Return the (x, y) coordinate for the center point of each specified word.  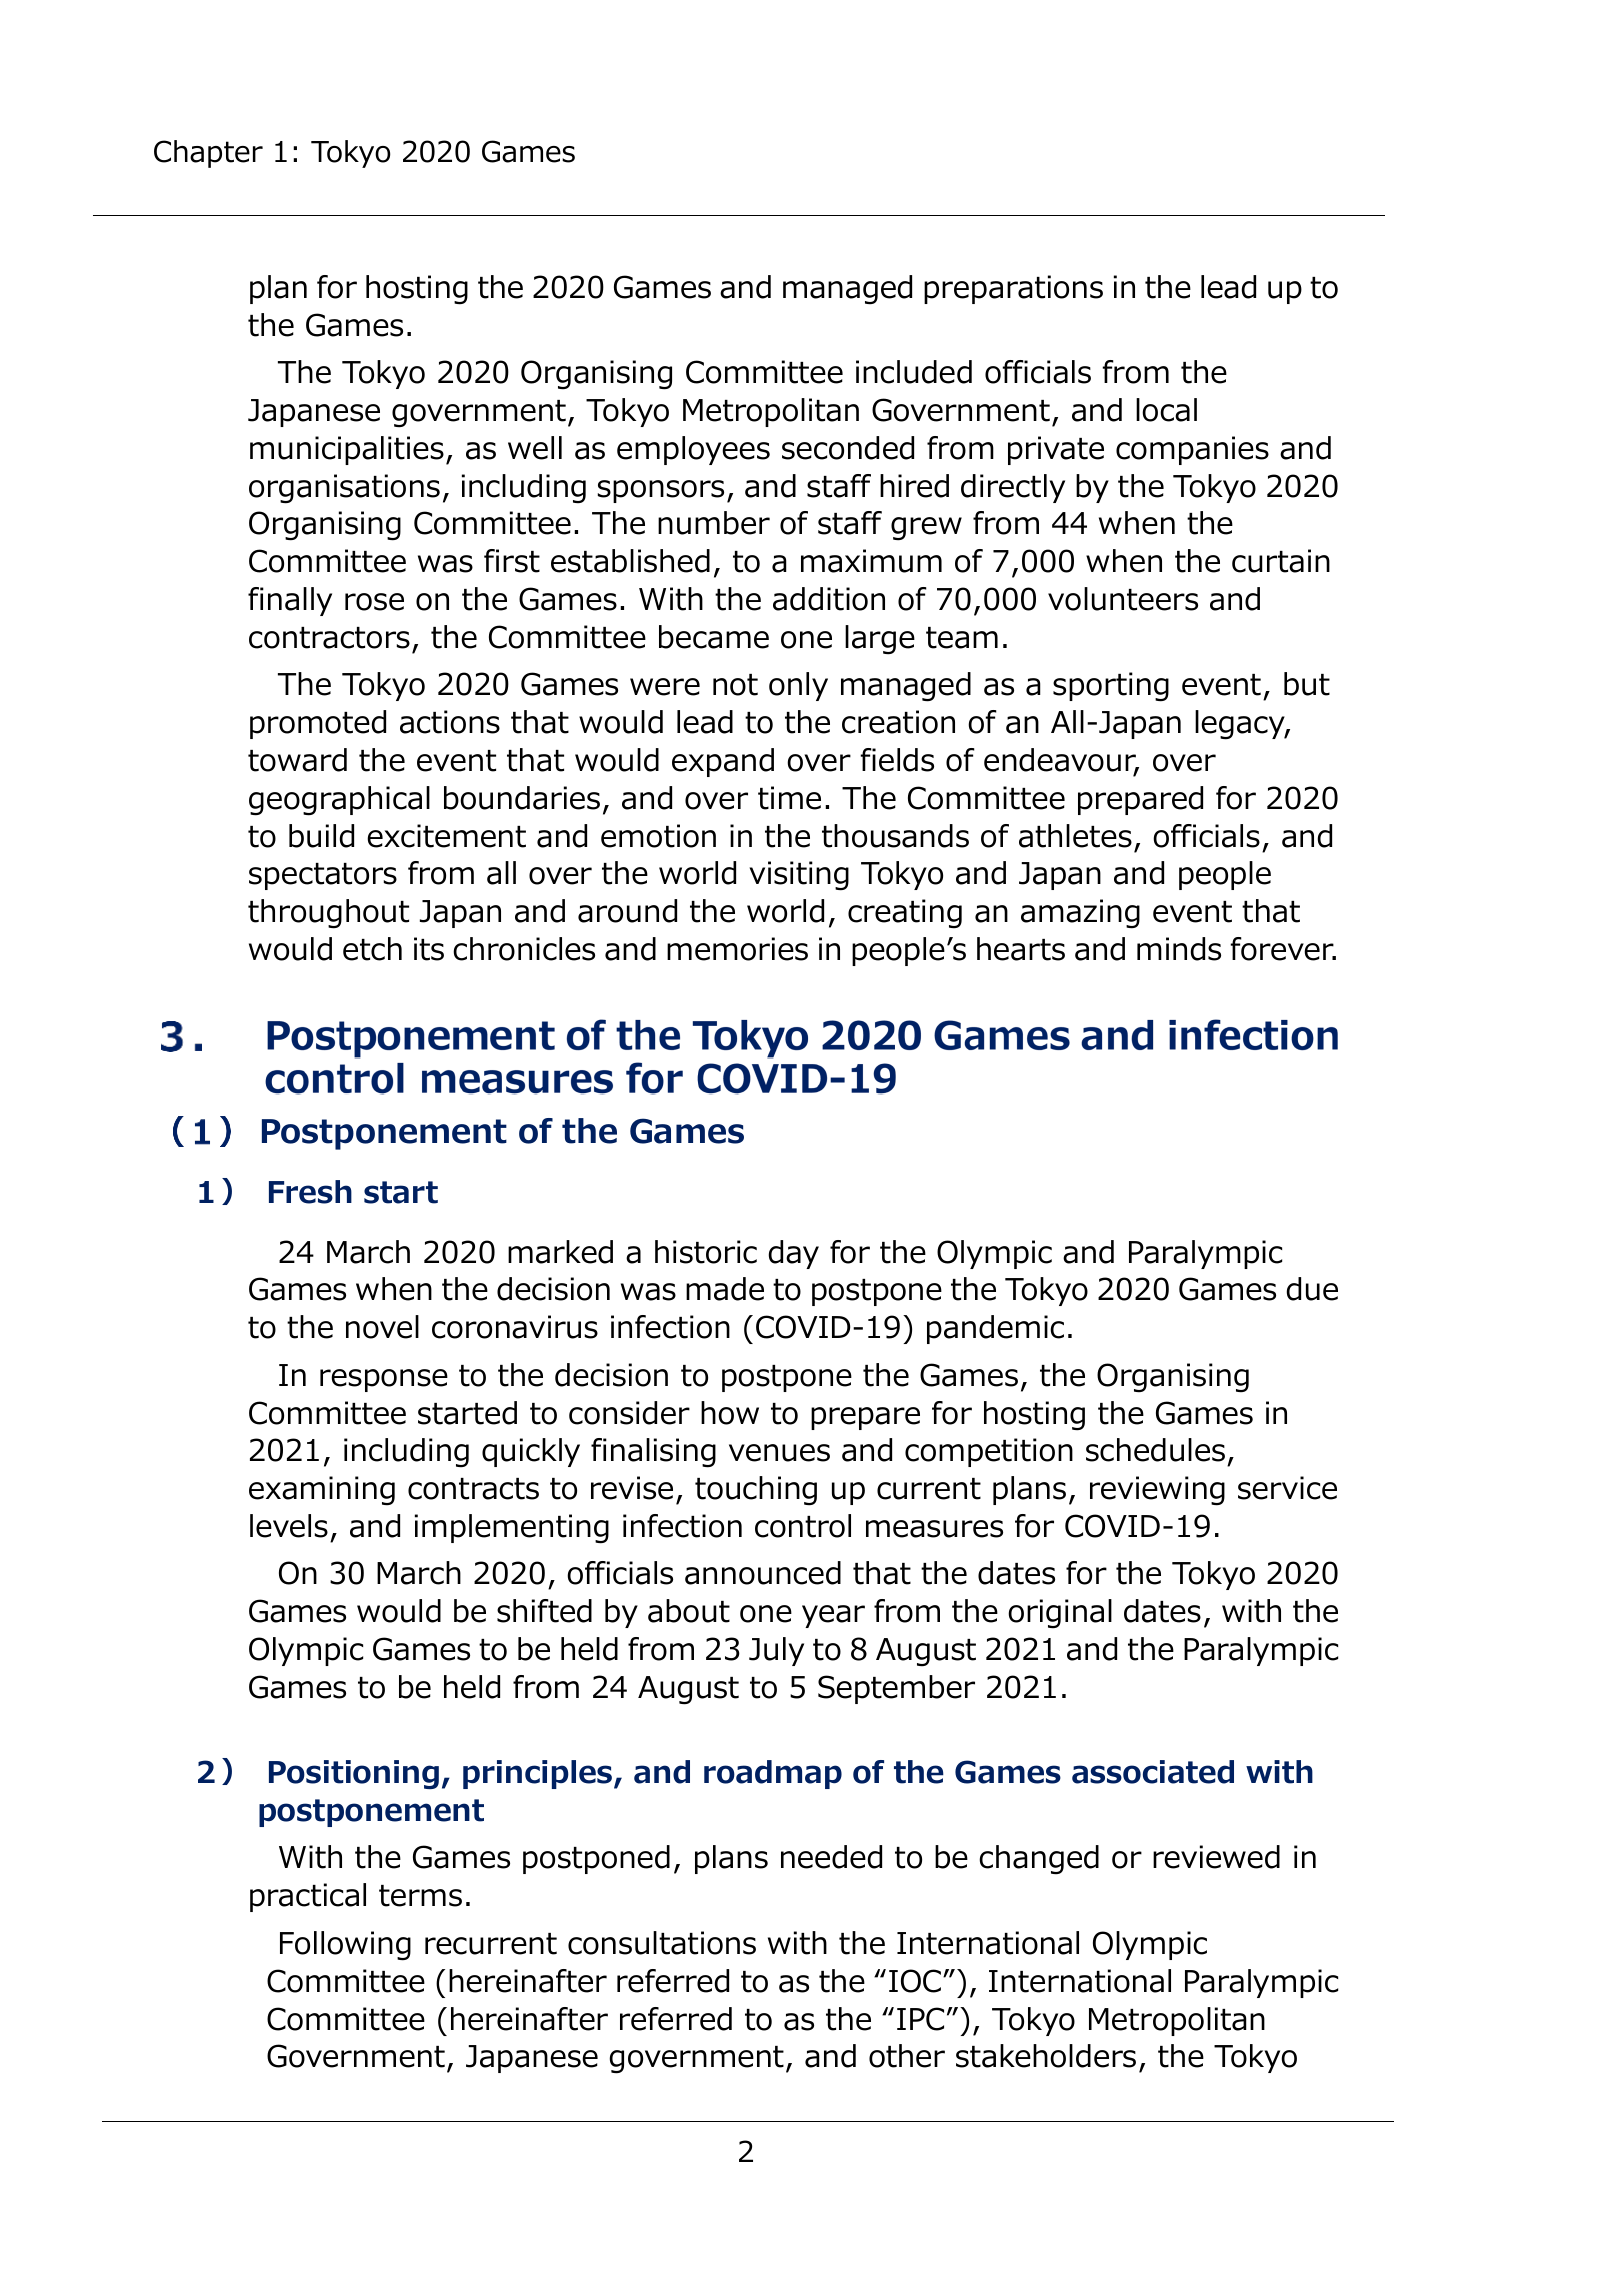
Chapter (208, 154)
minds (1179, 949)
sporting (1111, 687)
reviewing (1157, 1491)
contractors (329, 638)
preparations (1013, 289)
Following (345, 1946)
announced (763, 1573)
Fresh (310, 1192)
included (914, 372)
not (735, 685)
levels (289, 1526)
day (794, 1254)
